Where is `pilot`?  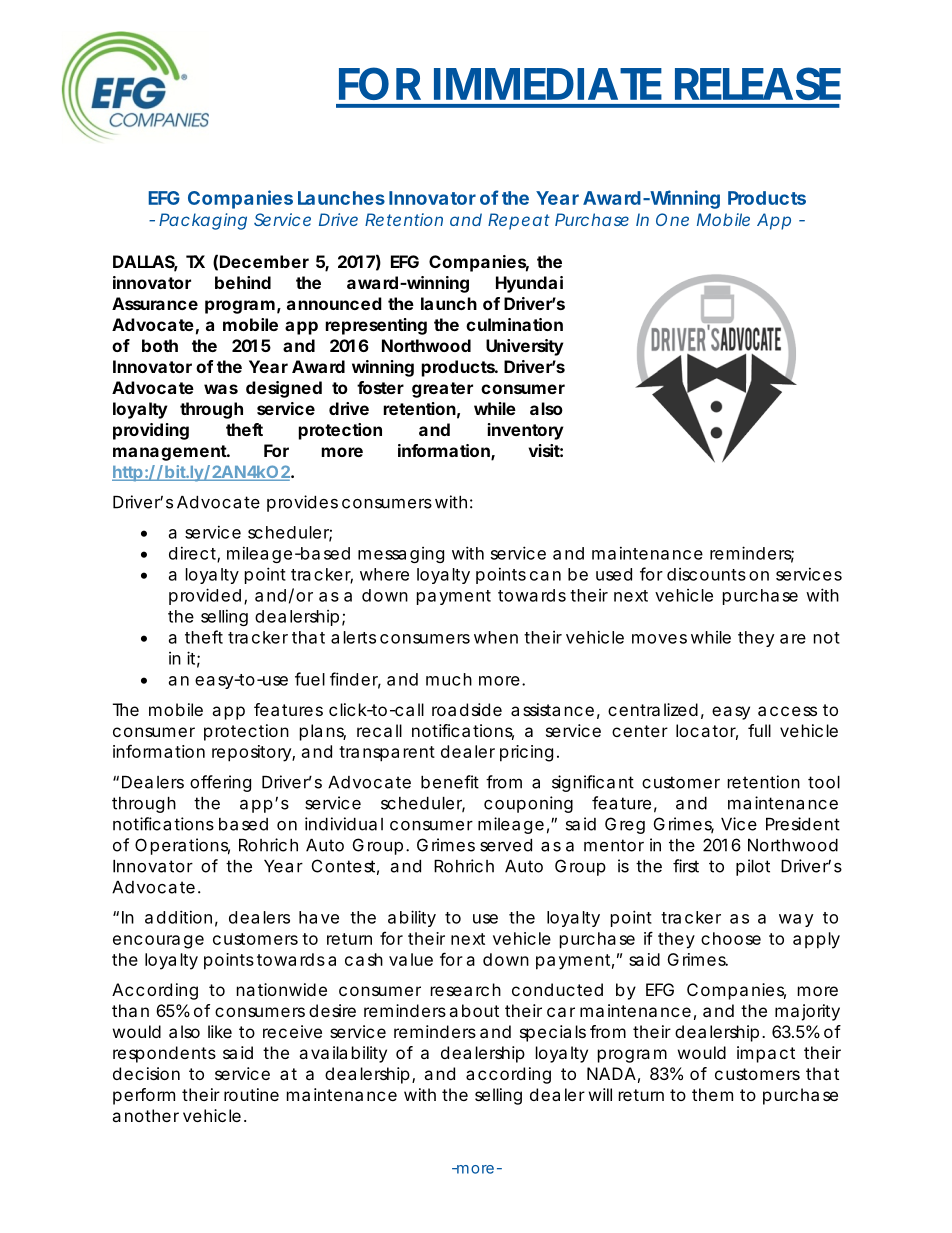
pilot is located at coordinates (753, 867).
